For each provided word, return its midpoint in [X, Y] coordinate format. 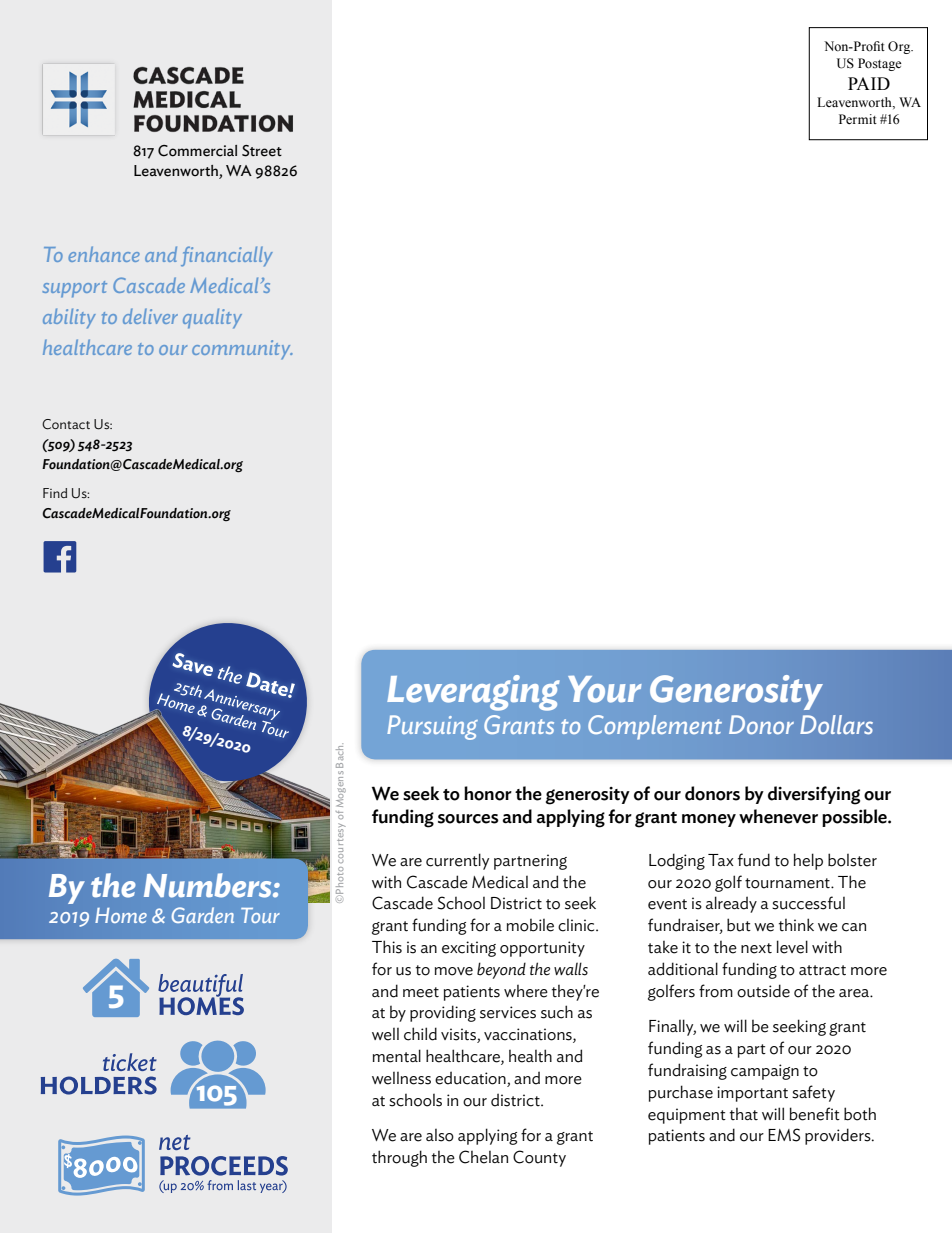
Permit [858, 119]
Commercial [197, 151]
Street [262, 151]
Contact [66, 424]
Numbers [209, 885]
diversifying [814, 795]
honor [488, 793]
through [399, 1158]
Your [605, 689]
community [242, 350]
